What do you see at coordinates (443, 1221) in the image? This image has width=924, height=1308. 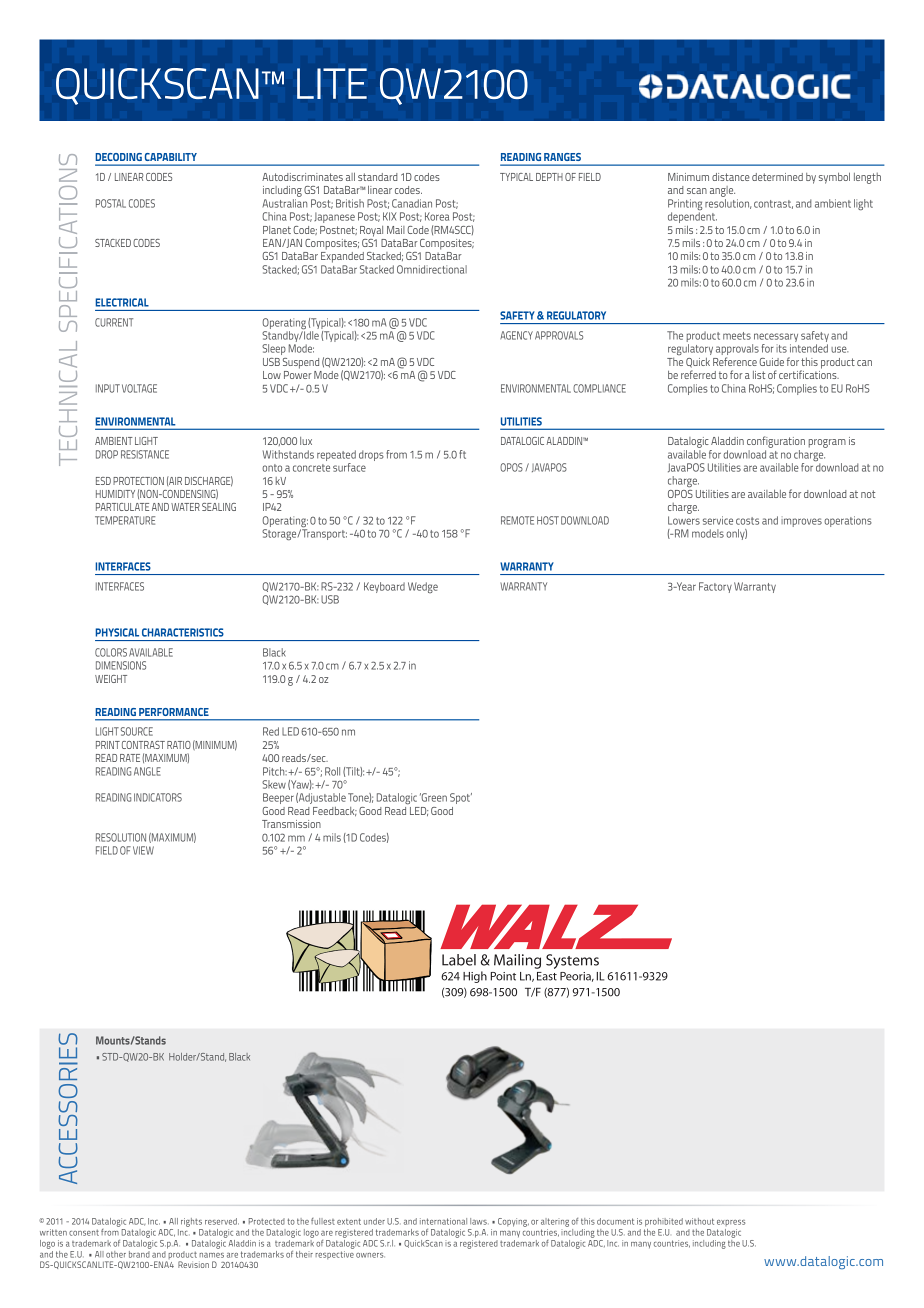 I see `international` at bounding box center [443, 1221].
